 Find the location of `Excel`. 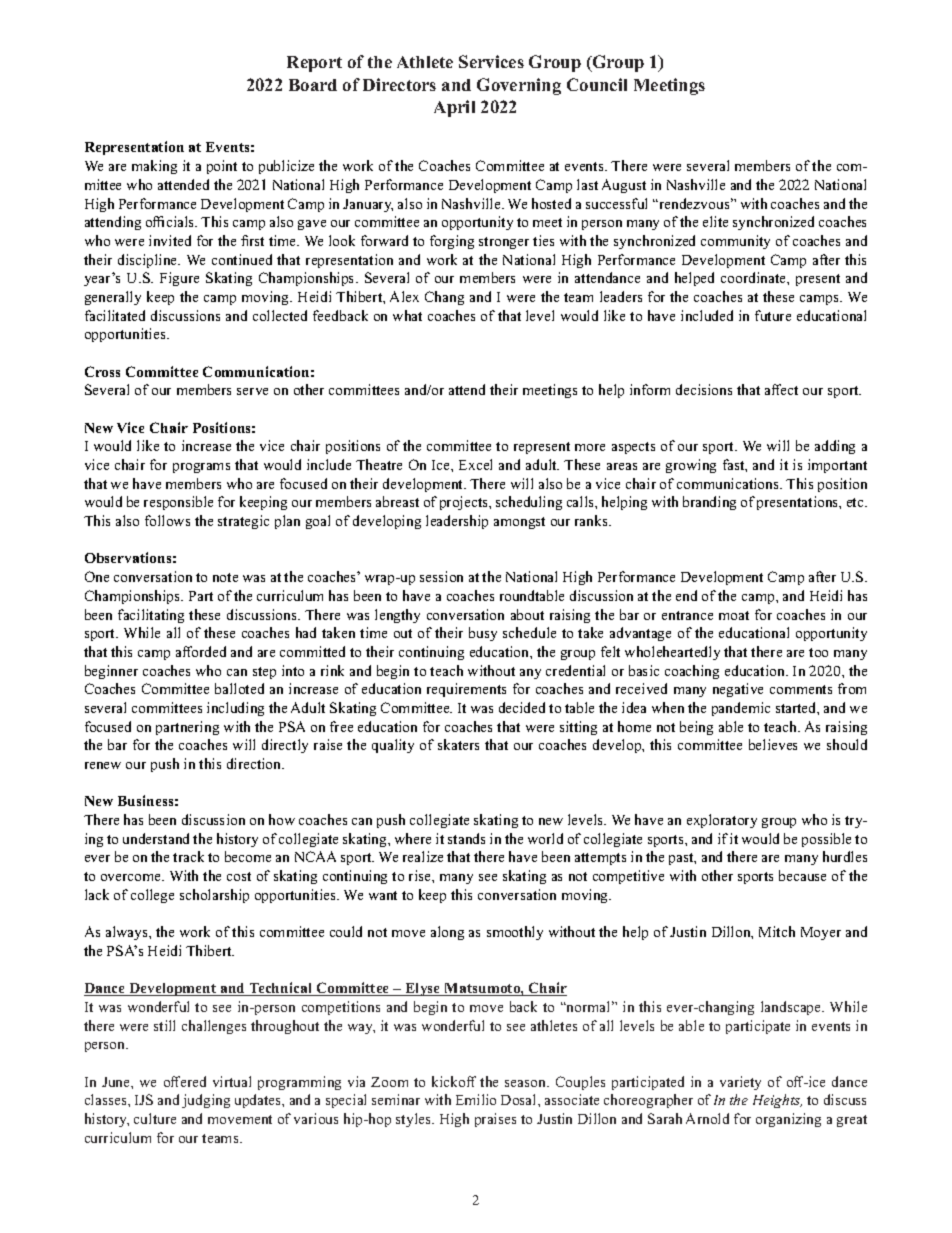

Excel is located at coordinates (475, 464).
